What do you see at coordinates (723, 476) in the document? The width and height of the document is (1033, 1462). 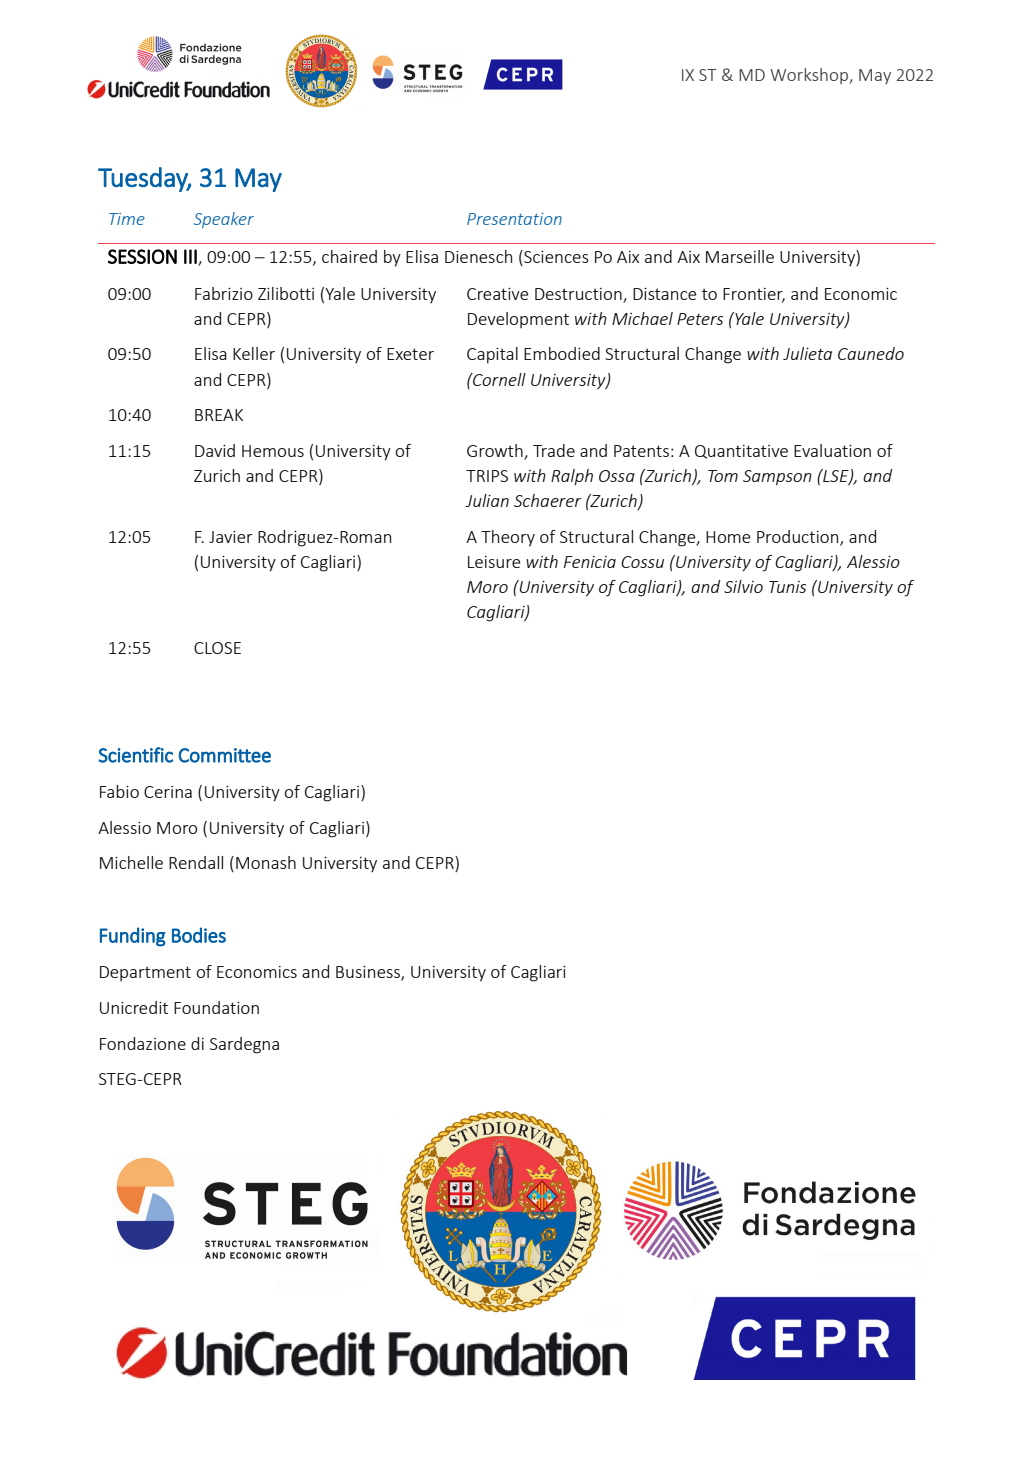 I see `Tom` at bounding box center [723, 476].
